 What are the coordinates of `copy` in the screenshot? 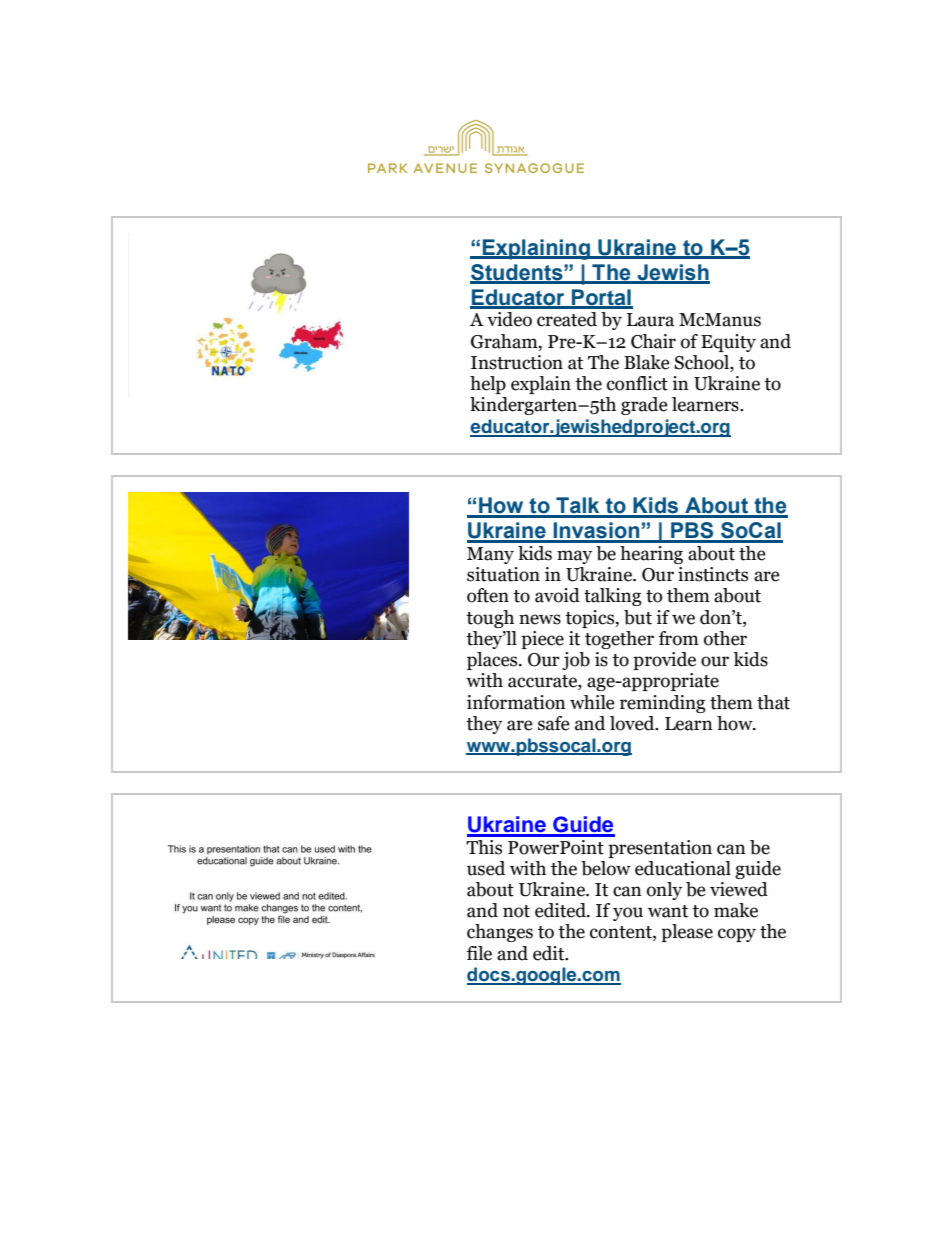 It's located at (737, 935).
